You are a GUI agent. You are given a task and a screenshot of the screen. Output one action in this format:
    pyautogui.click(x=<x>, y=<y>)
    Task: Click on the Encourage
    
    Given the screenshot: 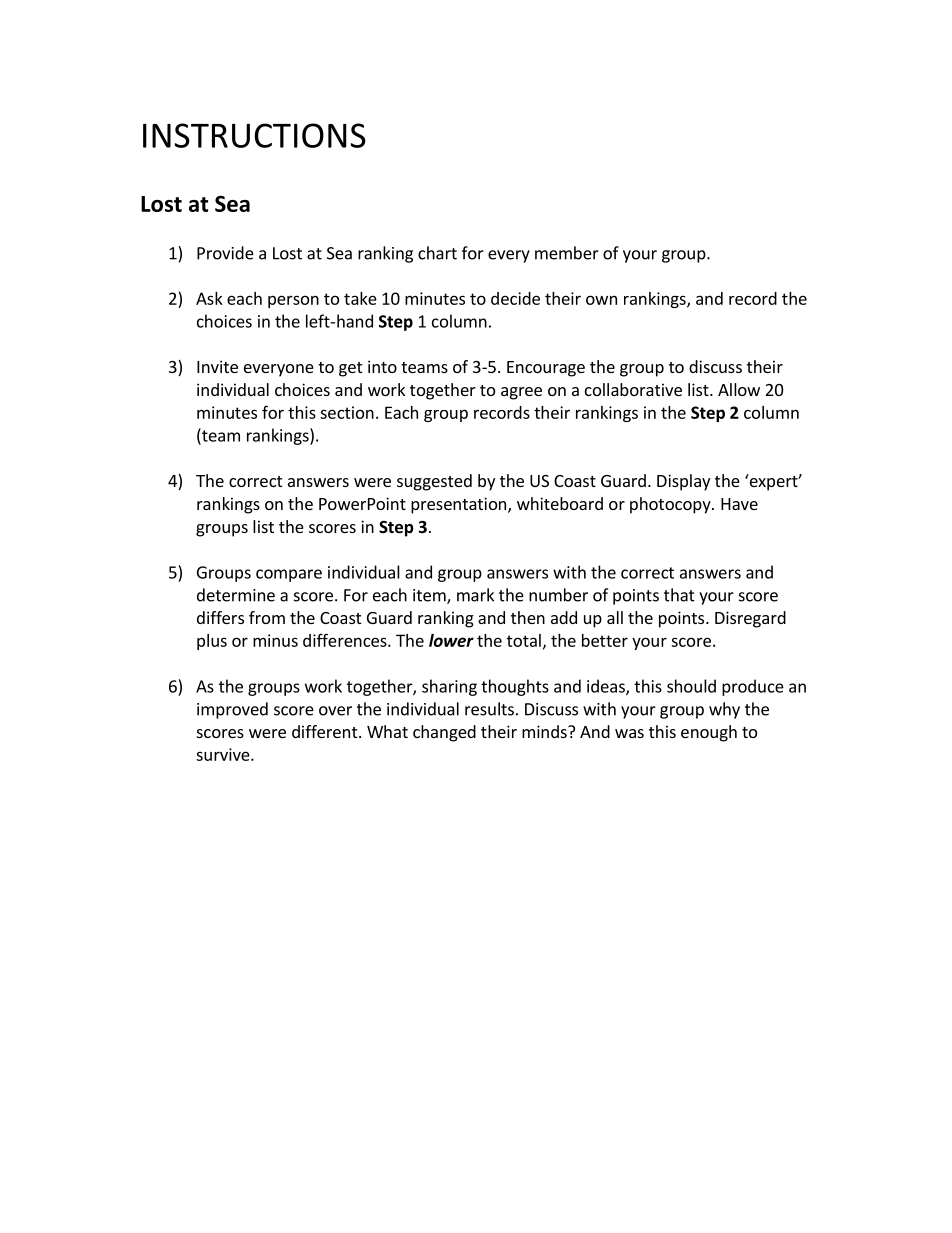 What is the action you would take?
    pyautogui.click(x=546, y=369)
